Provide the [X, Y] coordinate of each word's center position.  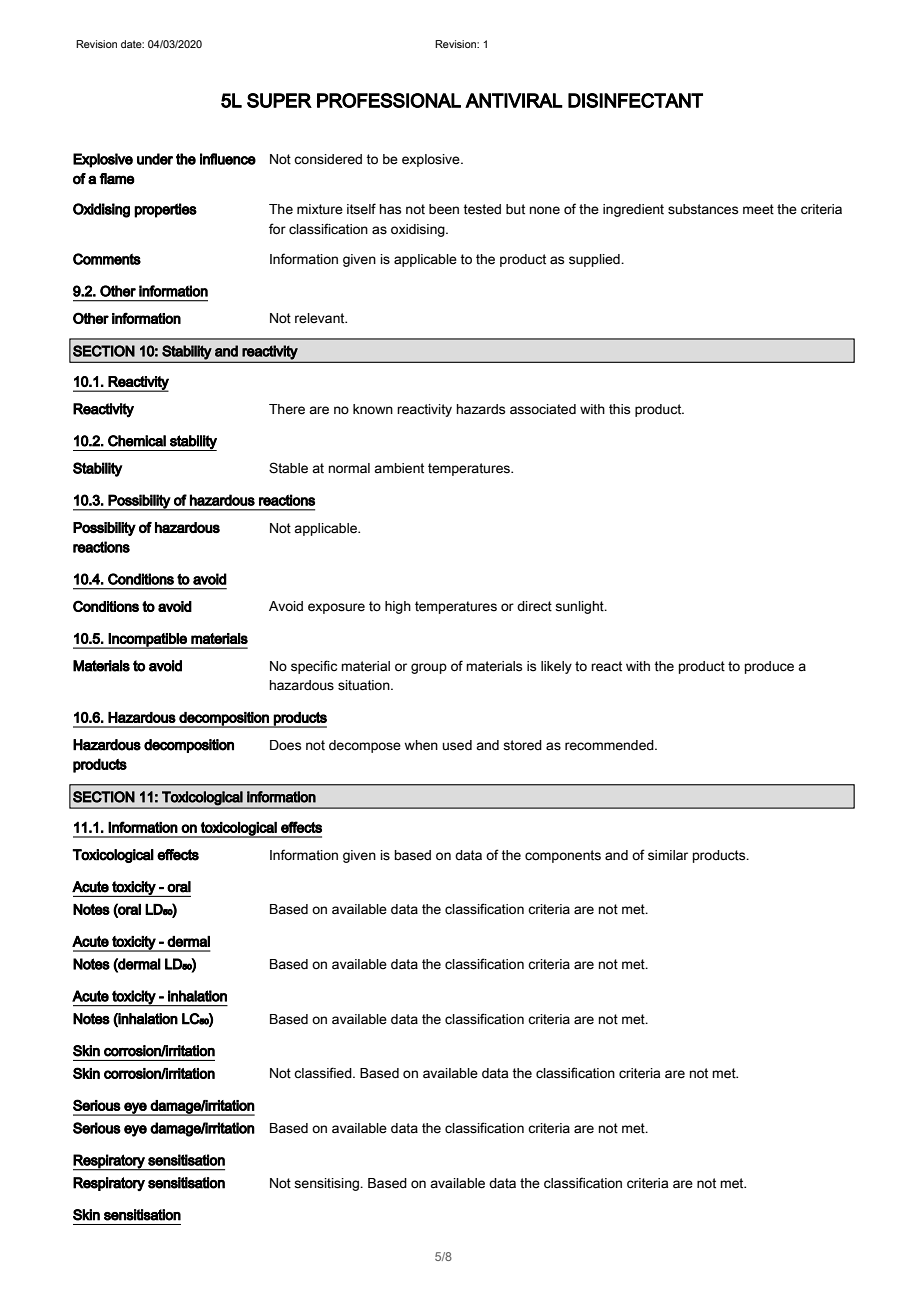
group [429, 668]
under [155, 159]
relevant [321, 318]
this [619, 409]
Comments [107, 259]
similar [668, 855]
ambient [399, 468]
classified [324, 1073]
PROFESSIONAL [389, 100]
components [563, 856]
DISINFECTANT [635, 100]
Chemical [137, 441]
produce [769, 667]
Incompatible [148, 641]
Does [285, 745]
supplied [595, 260]
